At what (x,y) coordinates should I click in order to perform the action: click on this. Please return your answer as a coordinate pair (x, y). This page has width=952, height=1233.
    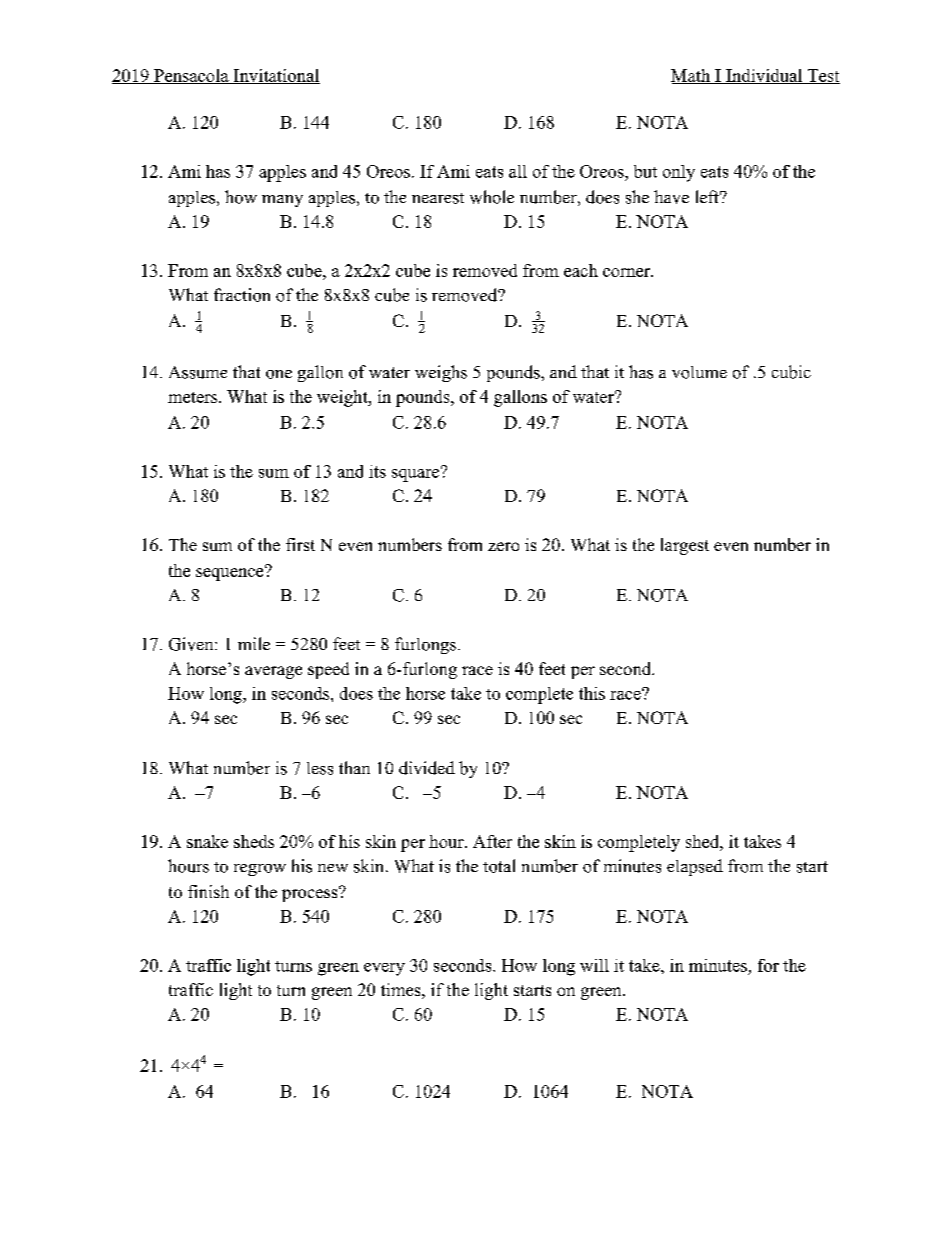
    Looking at the image, I should click on (592, 693).
